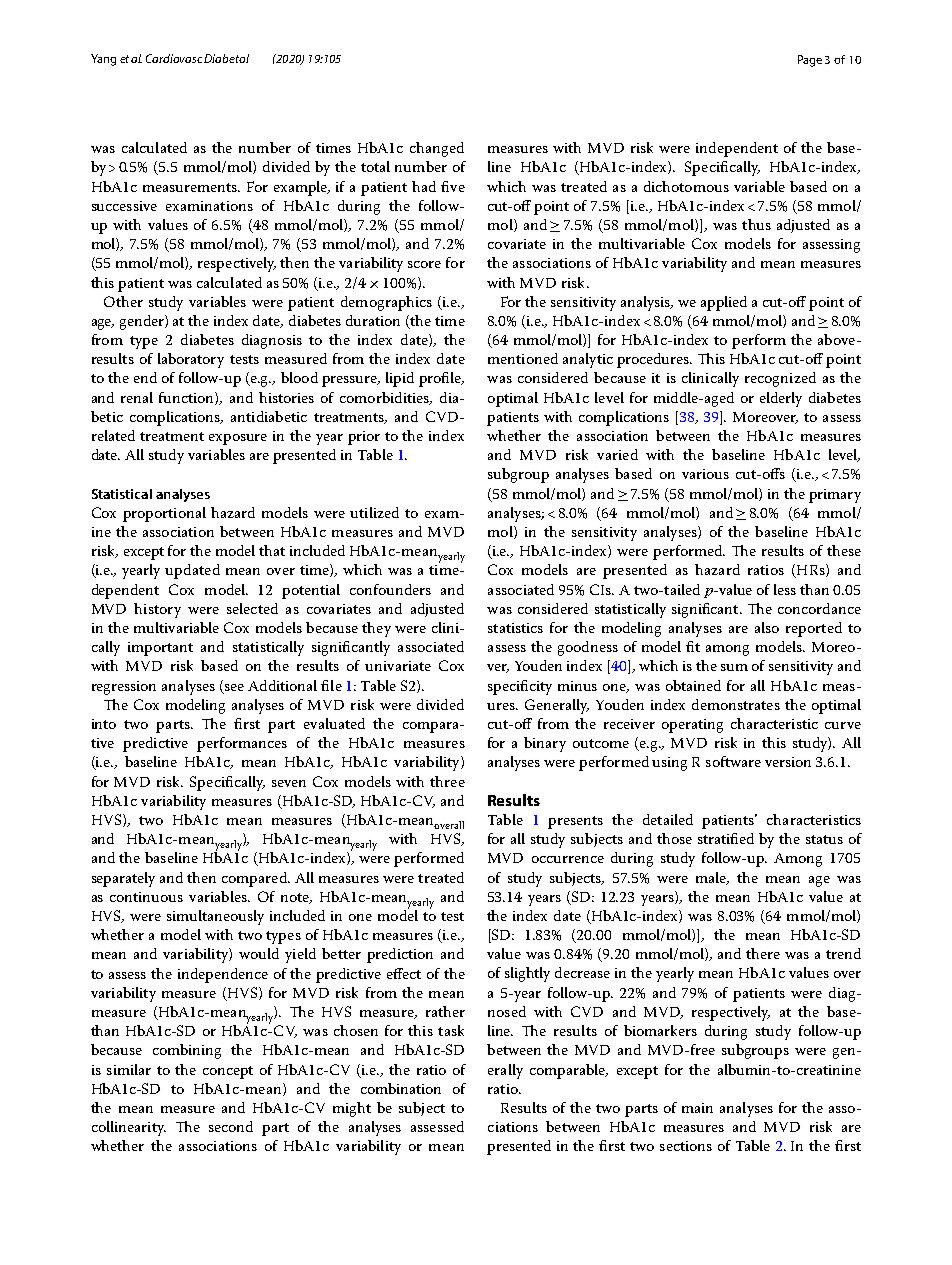 This screenshot has width=952, height=1265. What do you see at coordinates (231, 1126) in the screenshot?
I see `second` at bounding box center [231, 1126].
